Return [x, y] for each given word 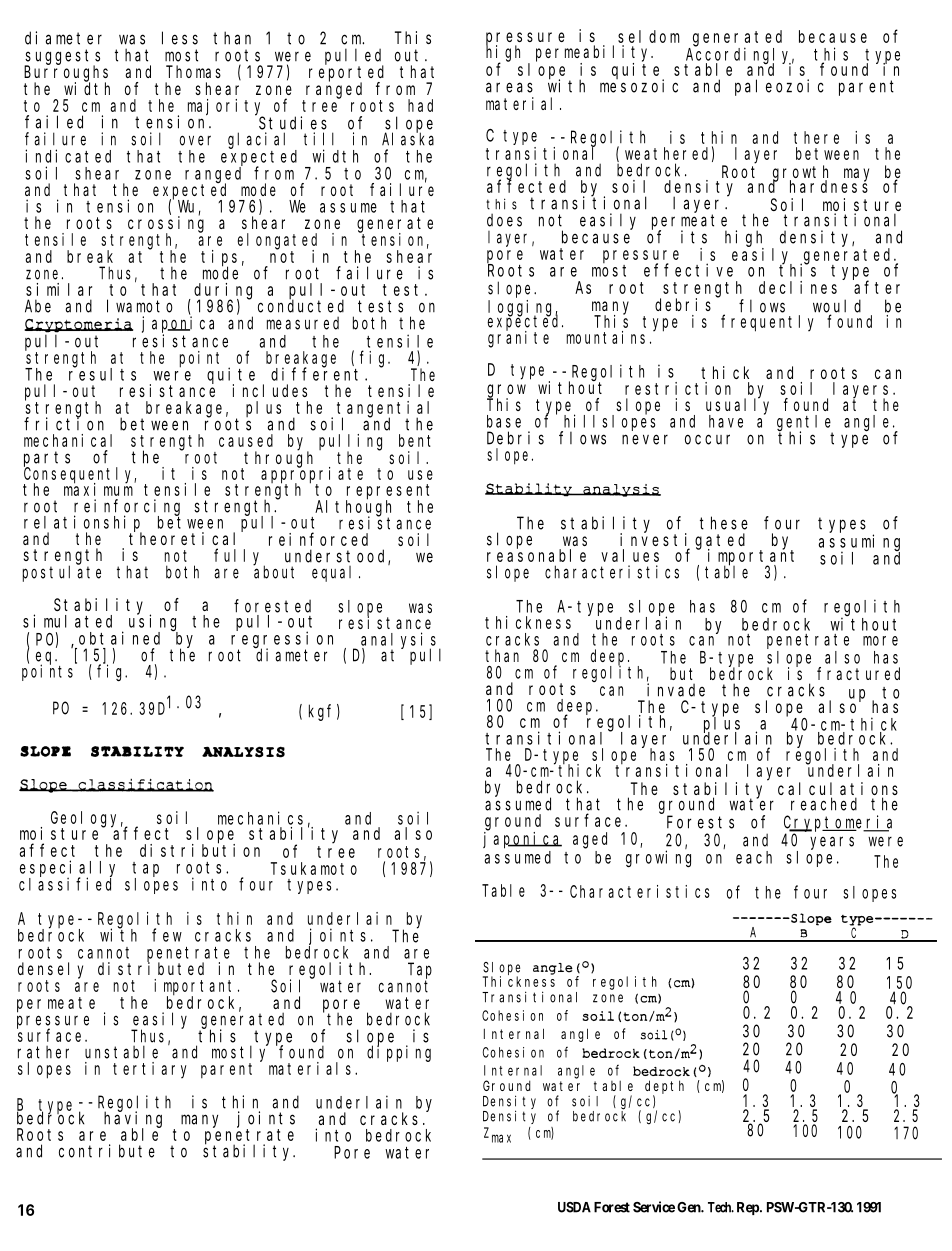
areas [509, 87]
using [153, 623]
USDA [574, 1207]
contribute [107, 1151]
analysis [401, 641]
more [880, 641]
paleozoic [779, 87]
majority [225, 108]
